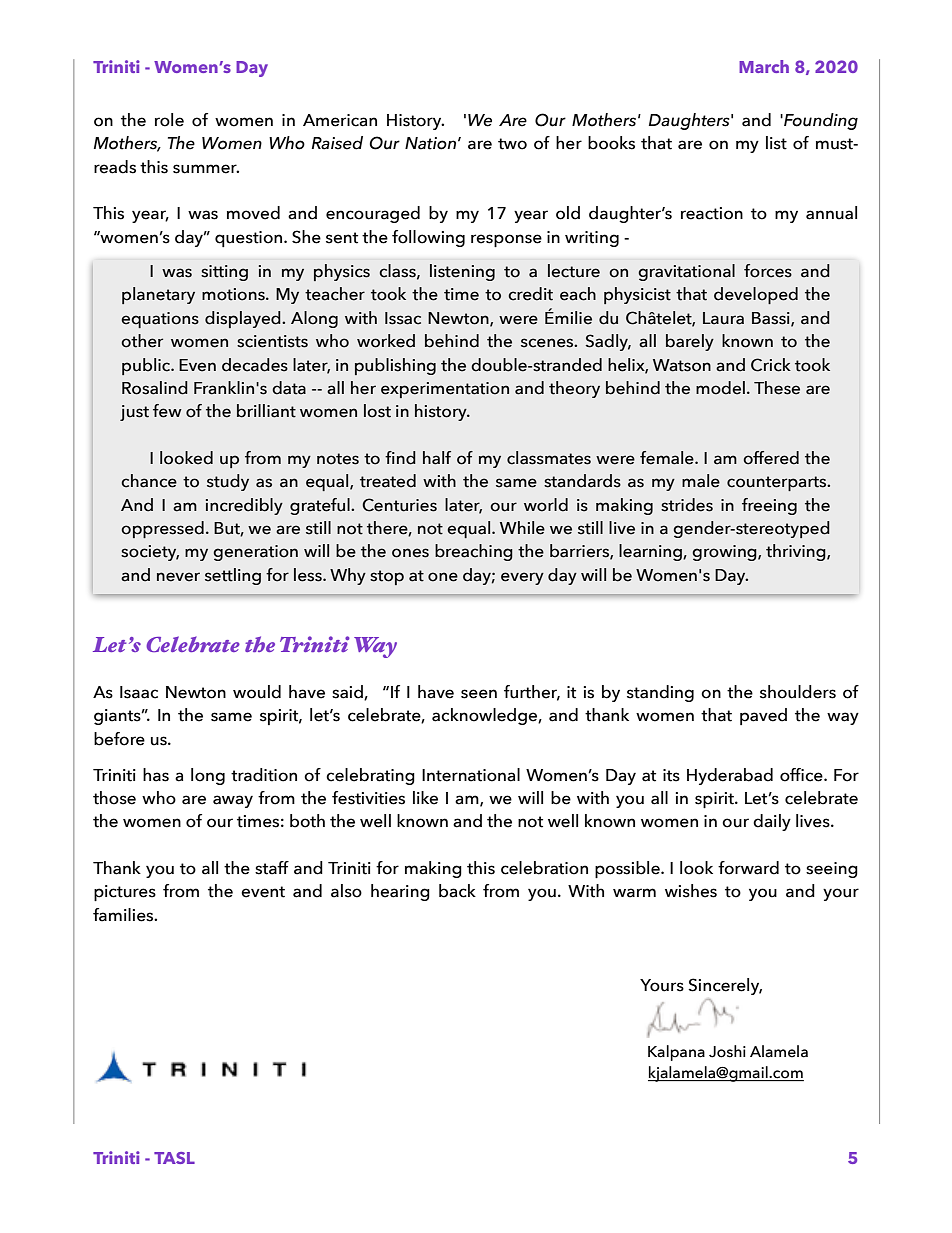  What do you see at coordinates (178, 577) in the page?
I see `never` at bounding box center [178, 577].
